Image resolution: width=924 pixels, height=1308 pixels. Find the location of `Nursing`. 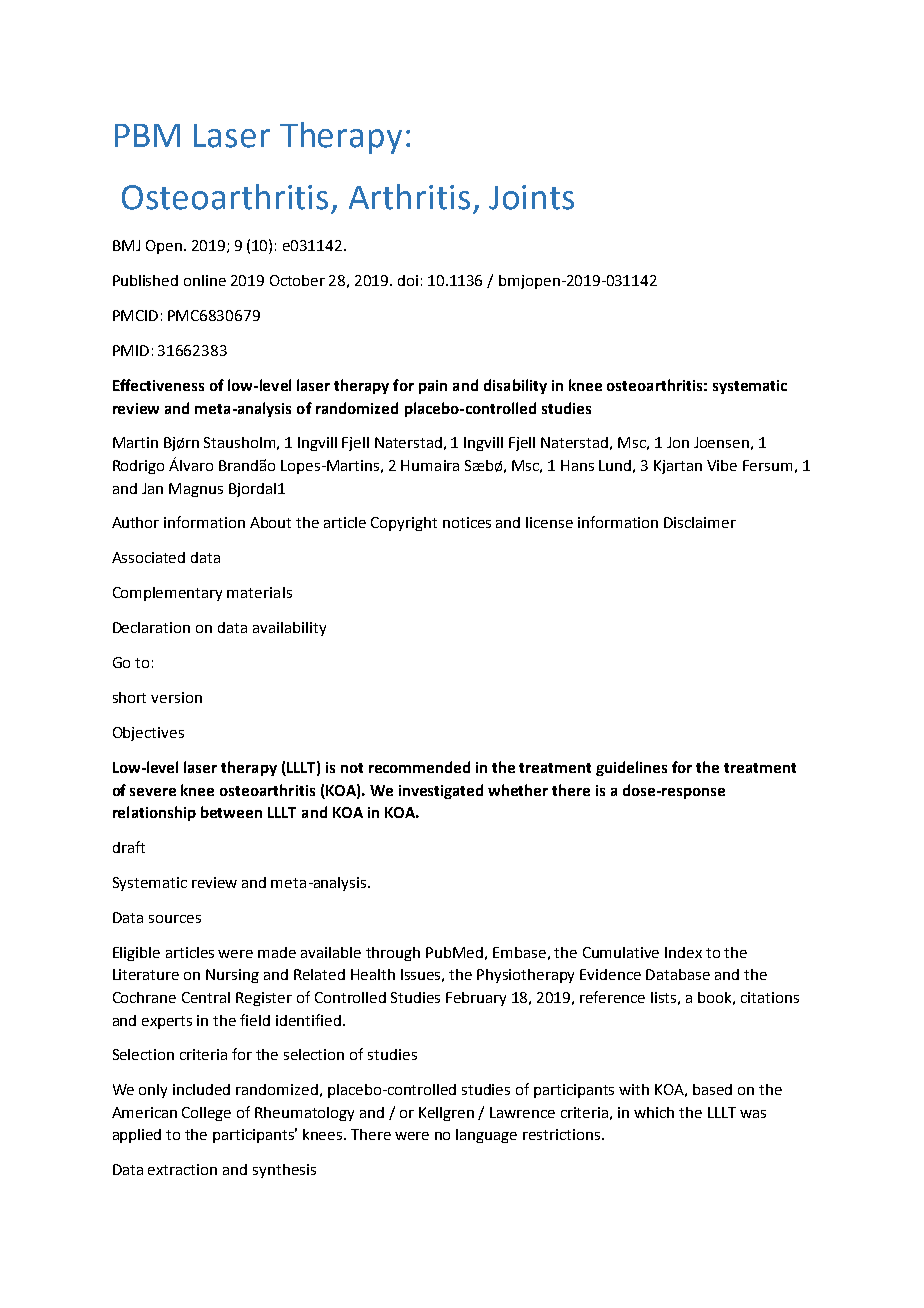

Nursing is located at coordinates (232, 976).
